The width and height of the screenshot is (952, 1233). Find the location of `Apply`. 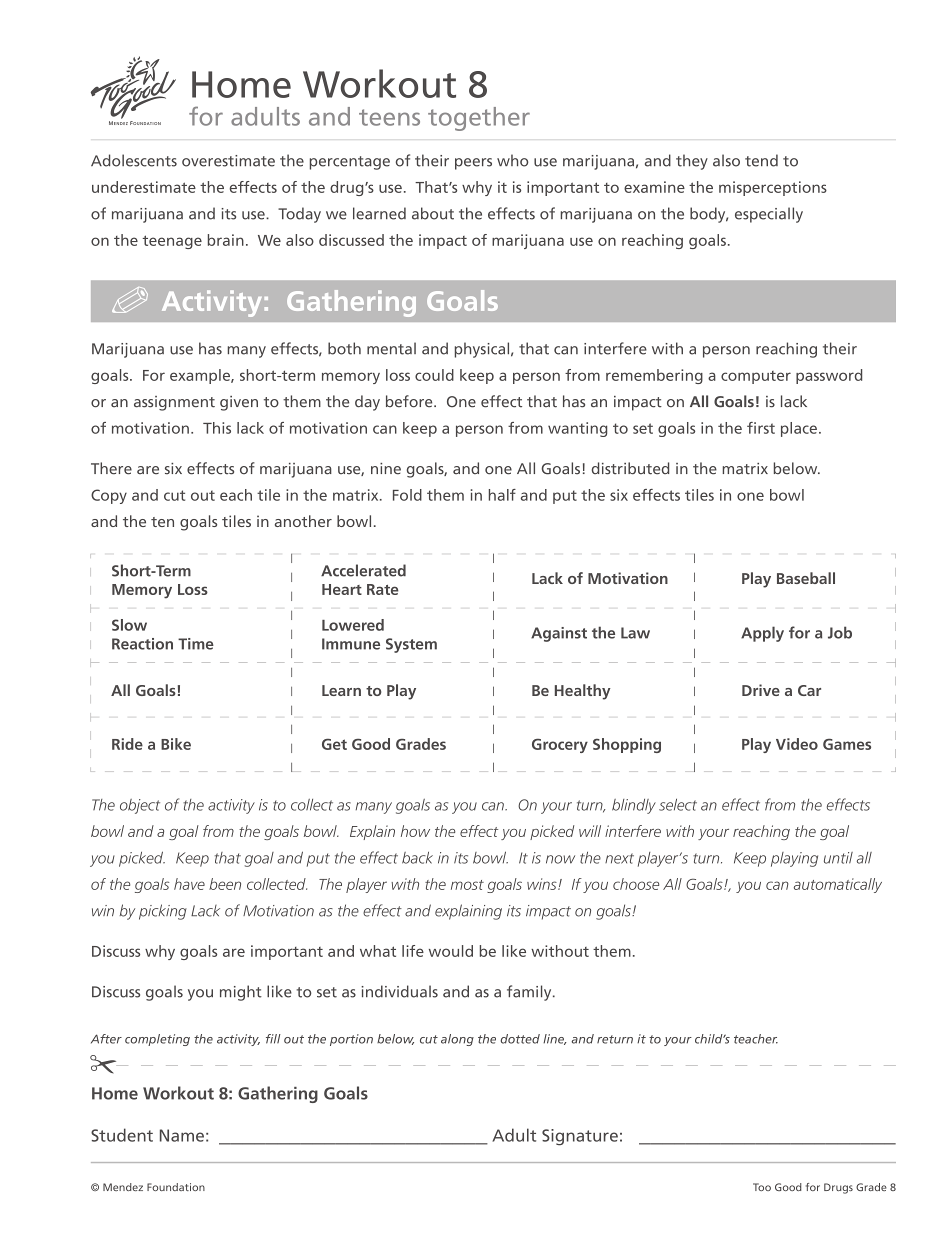

Apply is located at coordinates (762, 634).
